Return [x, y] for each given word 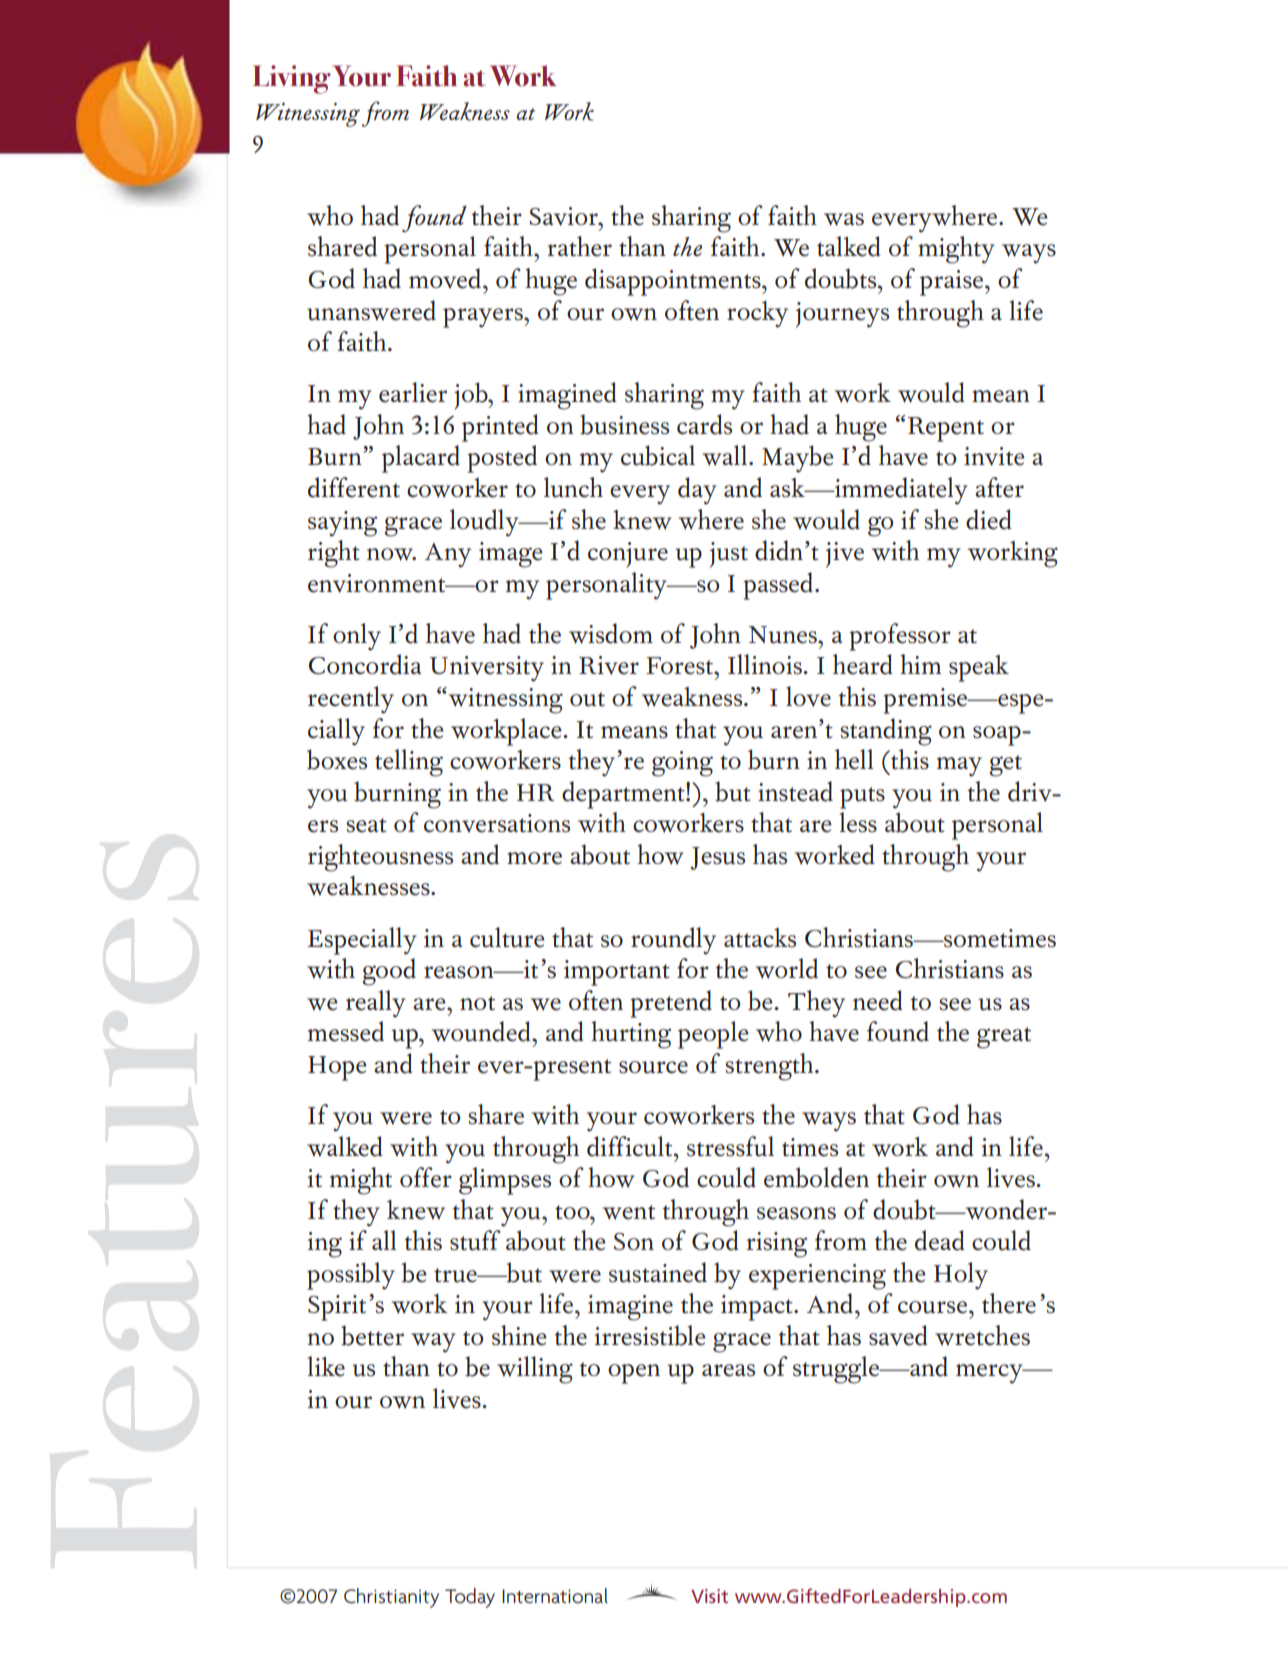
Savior [564, 216]
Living [292, 79]
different [354, 487]
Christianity [391, 1598]
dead [940, 1240]
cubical [658, 455]
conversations [497, 823]
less [858, 822]
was [844, 219]
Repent [946, 429]
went [629, 1212]
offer [426, 1177]
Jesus [717, 858]
